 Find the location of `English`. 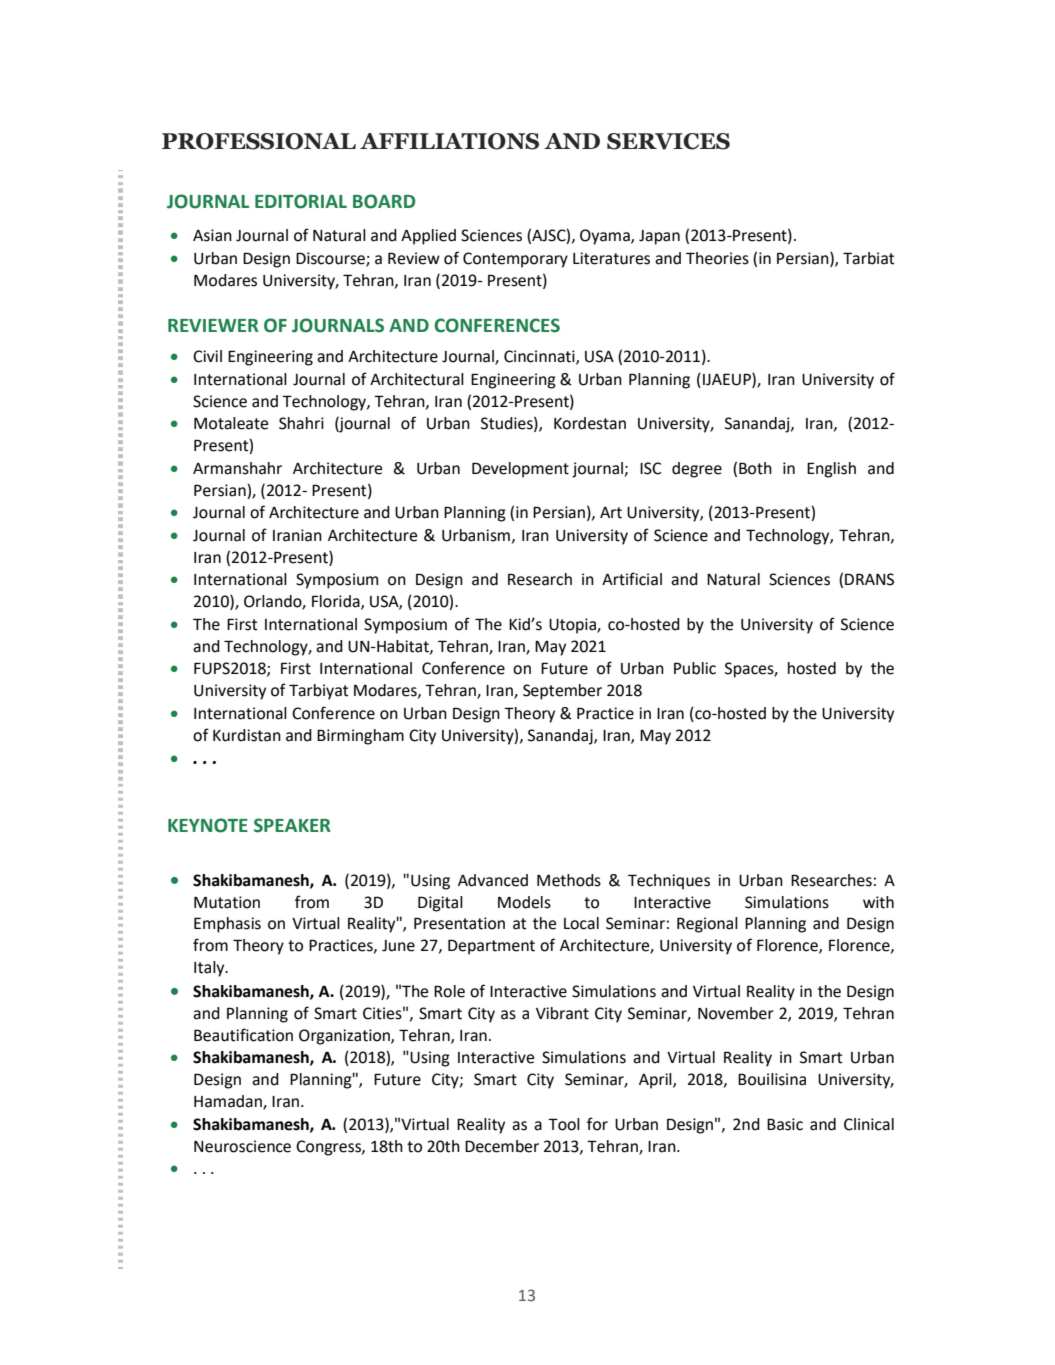

English is located at coordinates (831, 470).
